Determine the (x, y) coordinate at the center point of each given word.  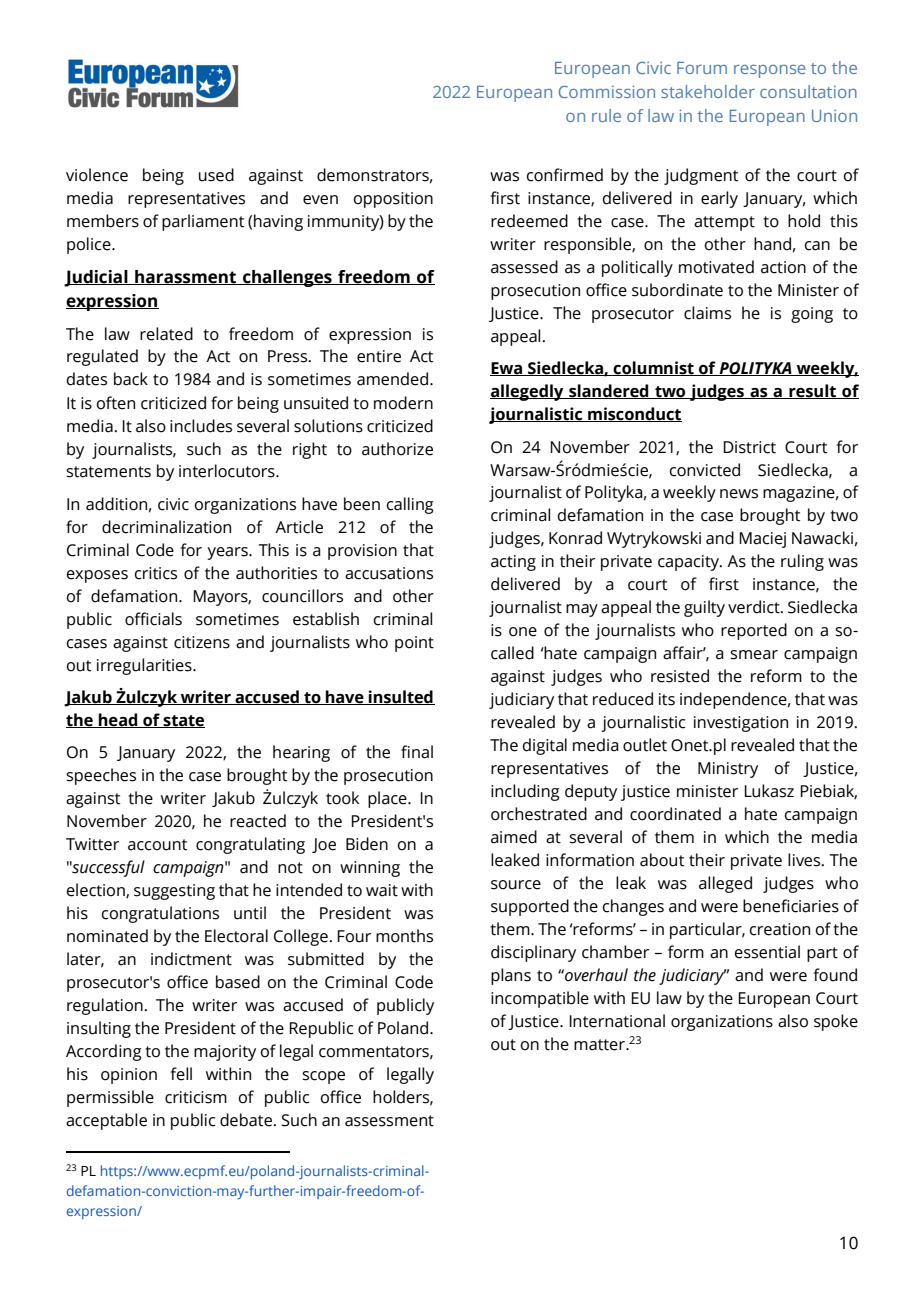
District (749, 447)
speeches (101, 776)
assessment (389, 1121)
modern (403, 403)
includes (201, 426)
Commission (607, 91)
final (417, 752)
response (769, 71)
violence (97, 175)
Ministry (728, 770)
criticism (196, 1097)
